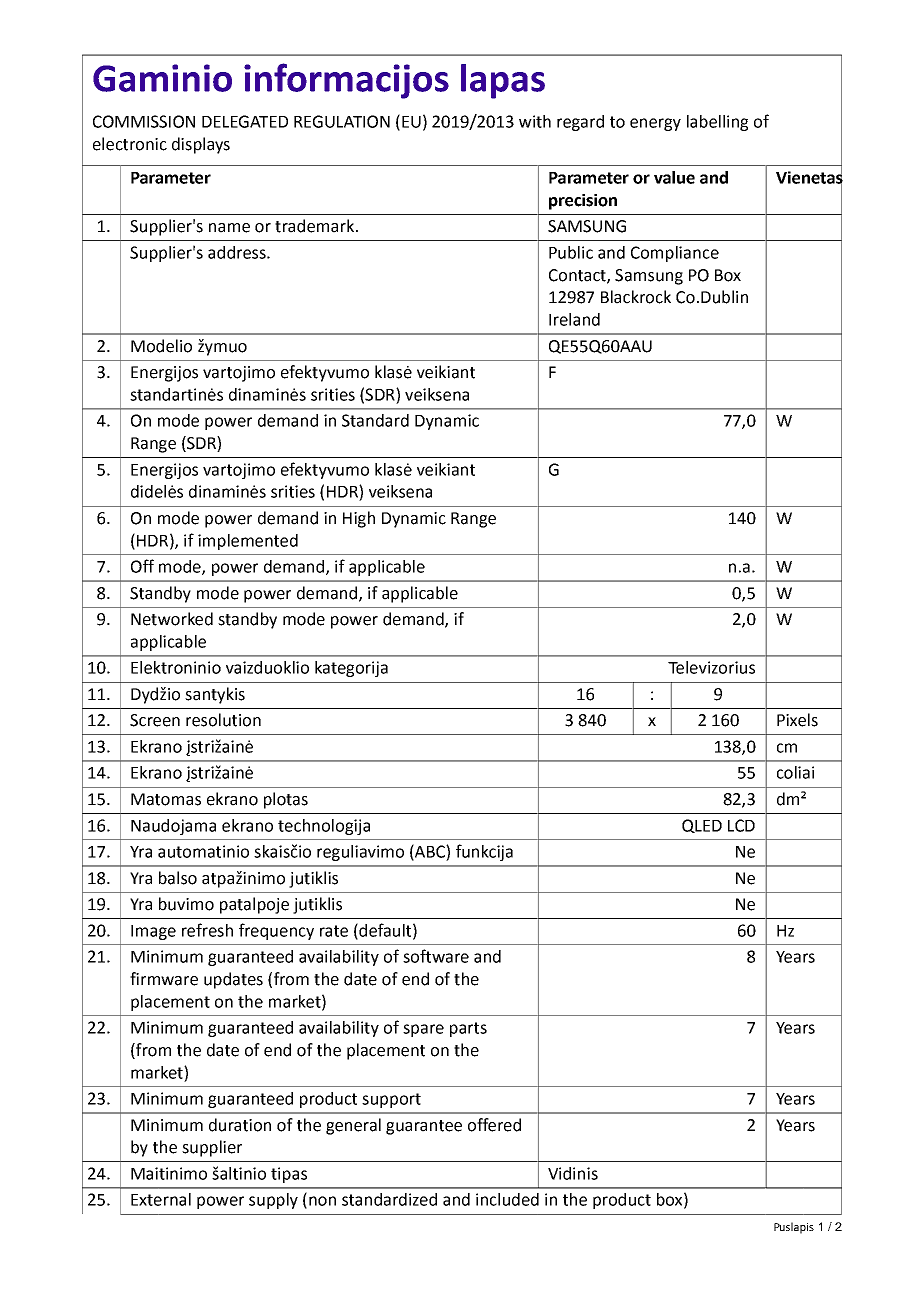 This document has height=1308, width=924. I want to click on labelling, so click(717, 123).
